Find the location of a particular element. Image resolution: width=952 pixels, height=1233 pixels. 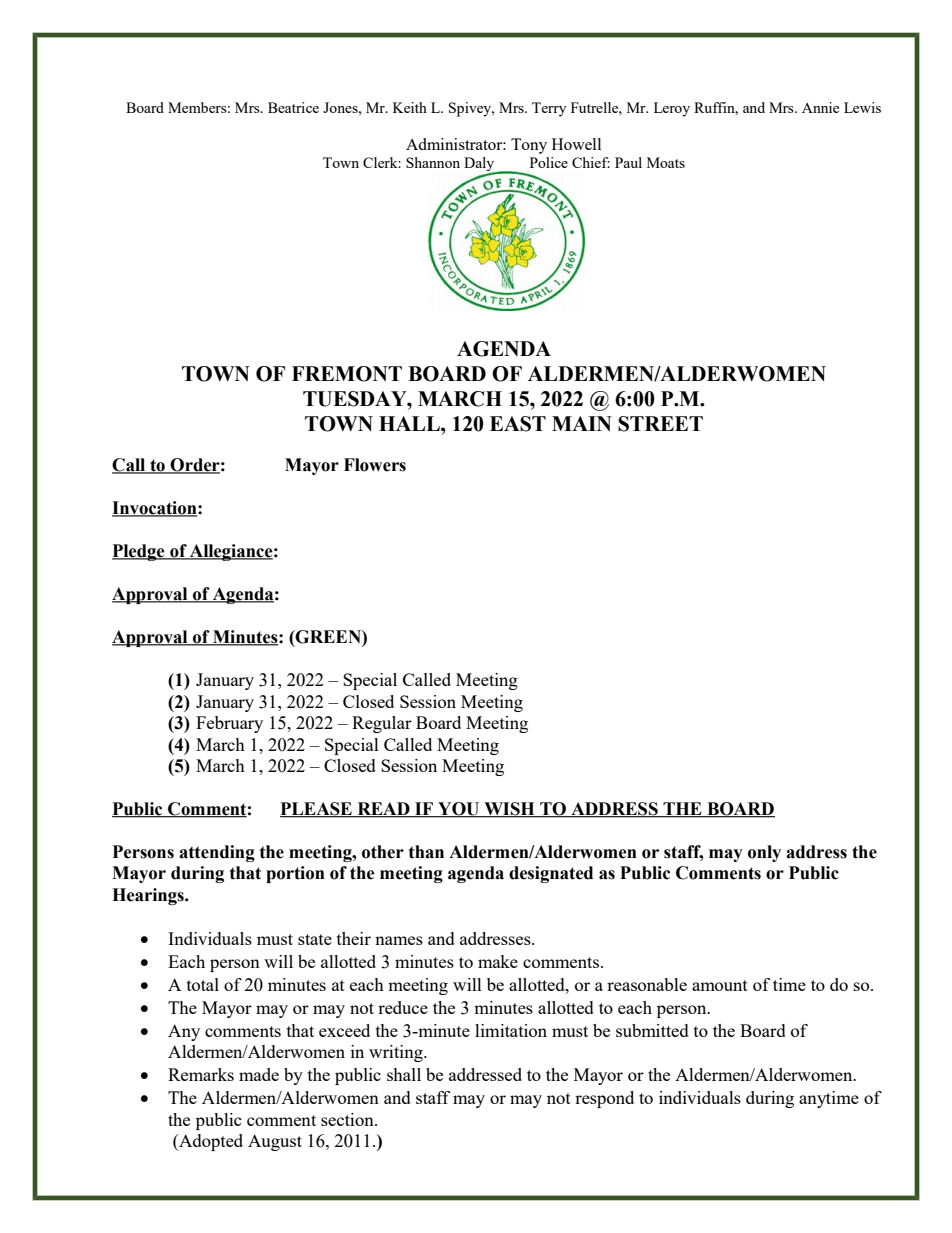

Beatrice is located at coordinates (293, 107).
